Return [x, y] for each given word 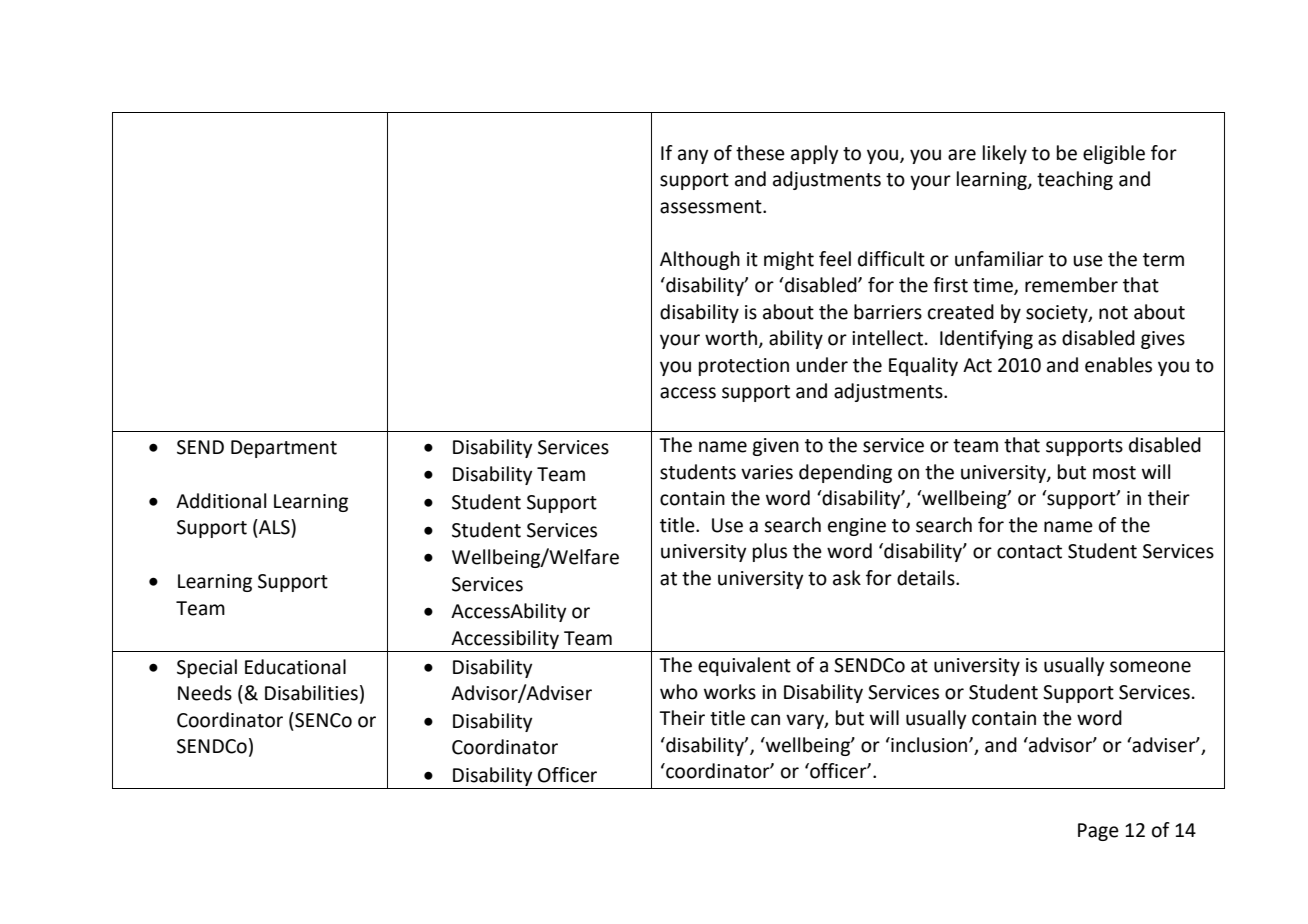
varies [767, 472]
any [693, 156]
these [760, 153]
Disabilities [311, 693]
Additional [221, 501]
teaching [1075, 180]
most [1114, 473]
